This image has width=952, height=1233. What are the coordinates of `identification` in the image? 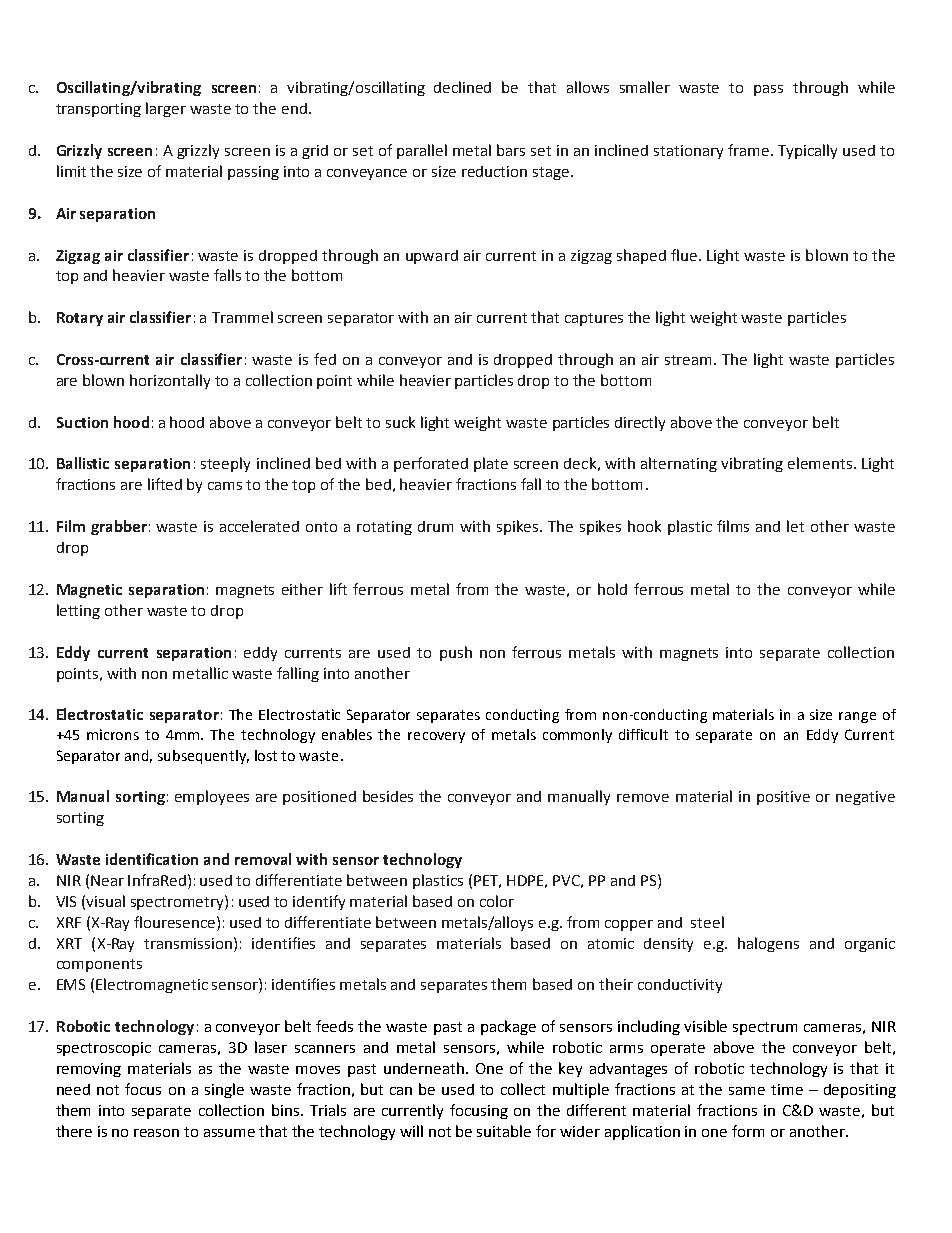 It's located at (152, 859).
